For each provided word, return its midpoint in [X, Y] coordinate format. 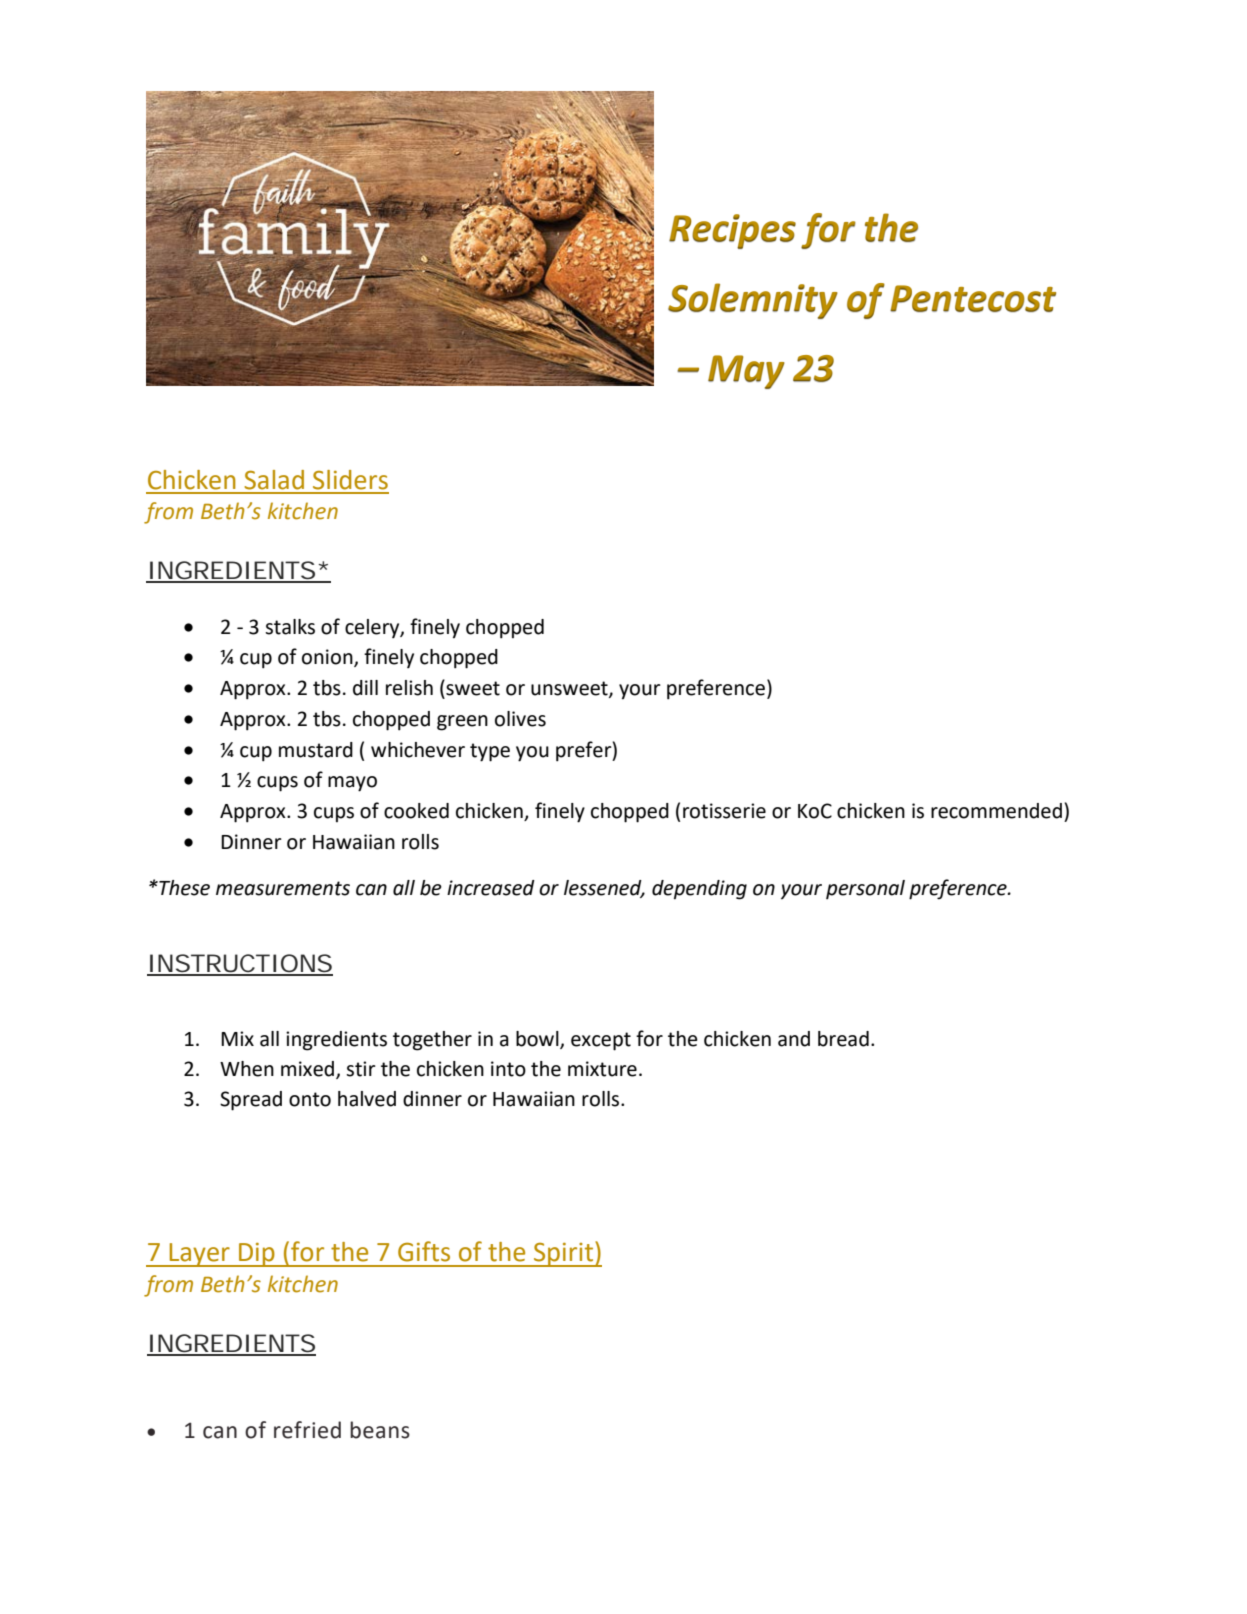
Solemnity [753, 301]
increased [491, 888]
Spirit [563, 1255]
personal [865, 889]
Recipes [732, 231]
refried [307, 1430]
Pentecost [973, 298]
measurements [283, 888]
